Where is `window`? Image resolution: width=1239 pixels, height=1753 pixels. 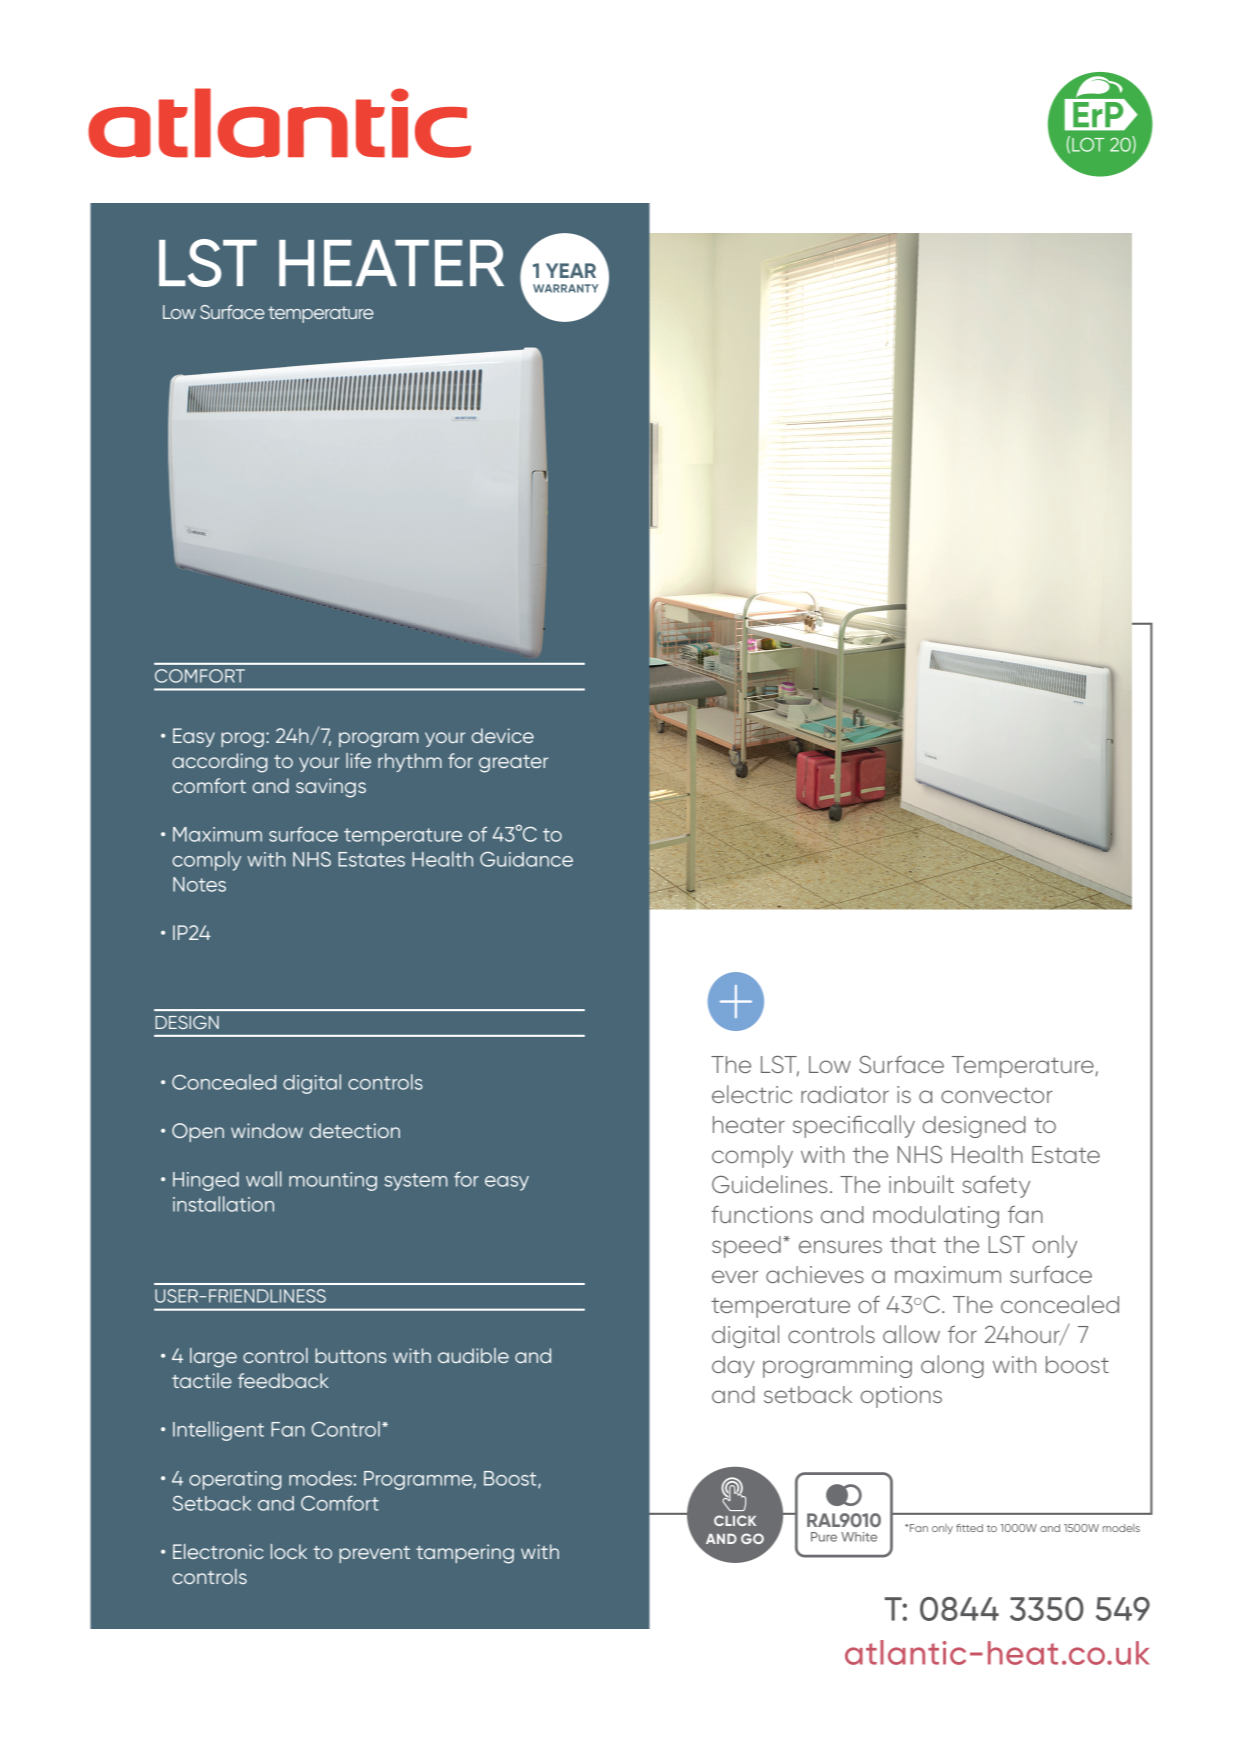
window is located at coordinates (267, 1130).
